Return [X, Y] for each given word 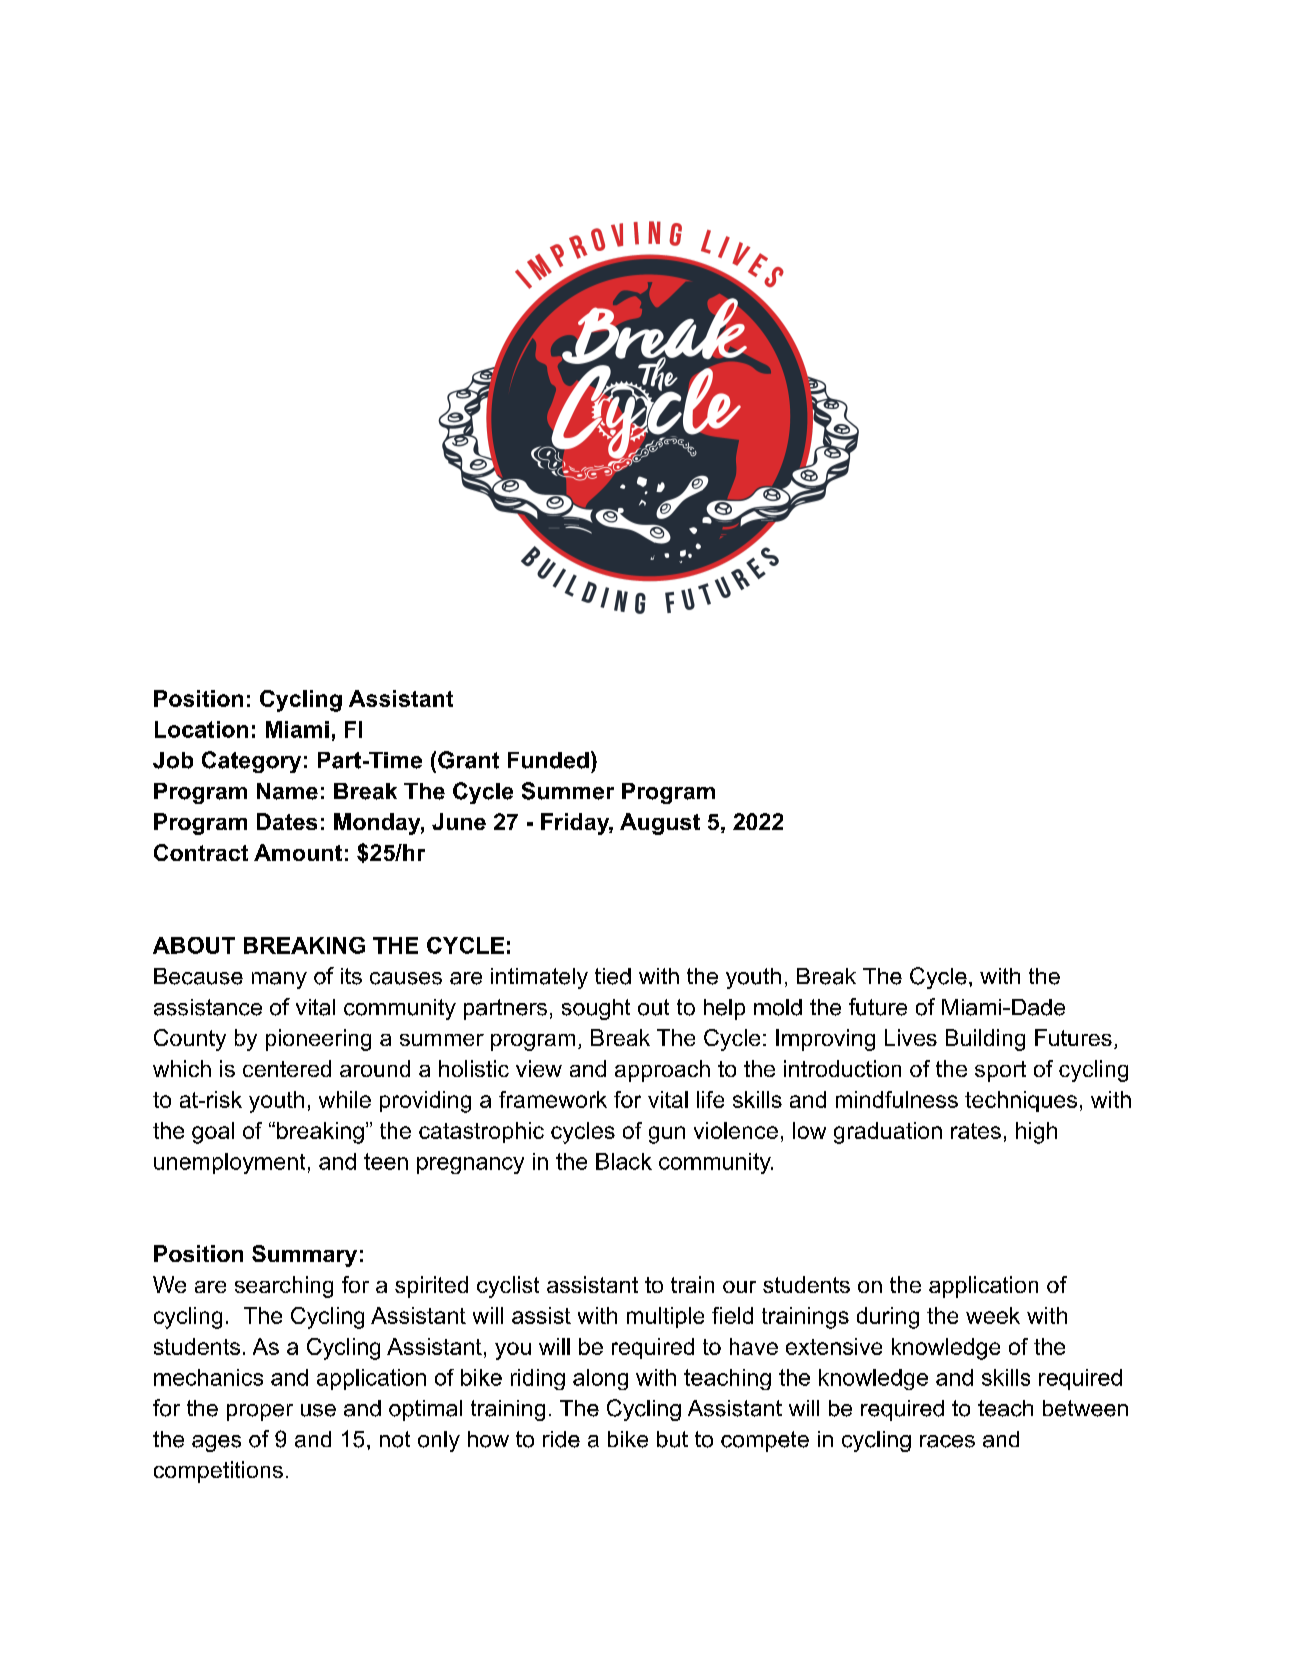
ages [216, 1443]
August [660, 824]
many [279, 980]
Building [985, 1040]
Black [624, 1161]
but [672, 1439]
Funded [548, 760]
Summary [304, 1256]
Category [251, 762]
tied [613, 976]
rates [976, 1131]
